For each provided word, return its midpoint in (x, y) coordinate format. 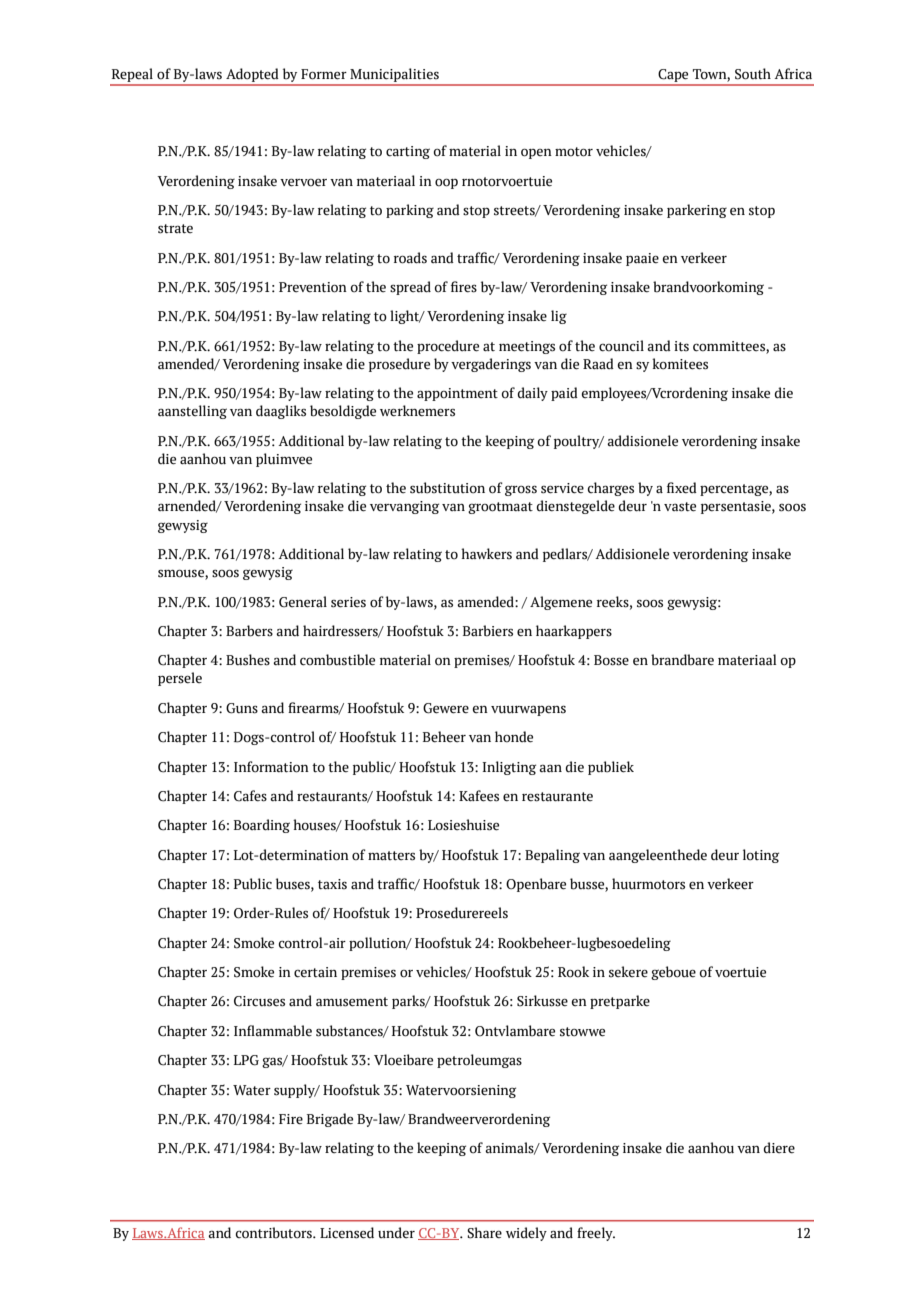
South (753, 74)
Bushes (248, 660)
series (348, 602)
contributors (274, 1233)
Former (324, 74)
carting (408, 152)
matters (391, 856)
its (681, 346)
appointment (457, 394)
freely (596, 1234)
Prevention (313, 287)
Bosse (611, 660)
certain (315, 972)
